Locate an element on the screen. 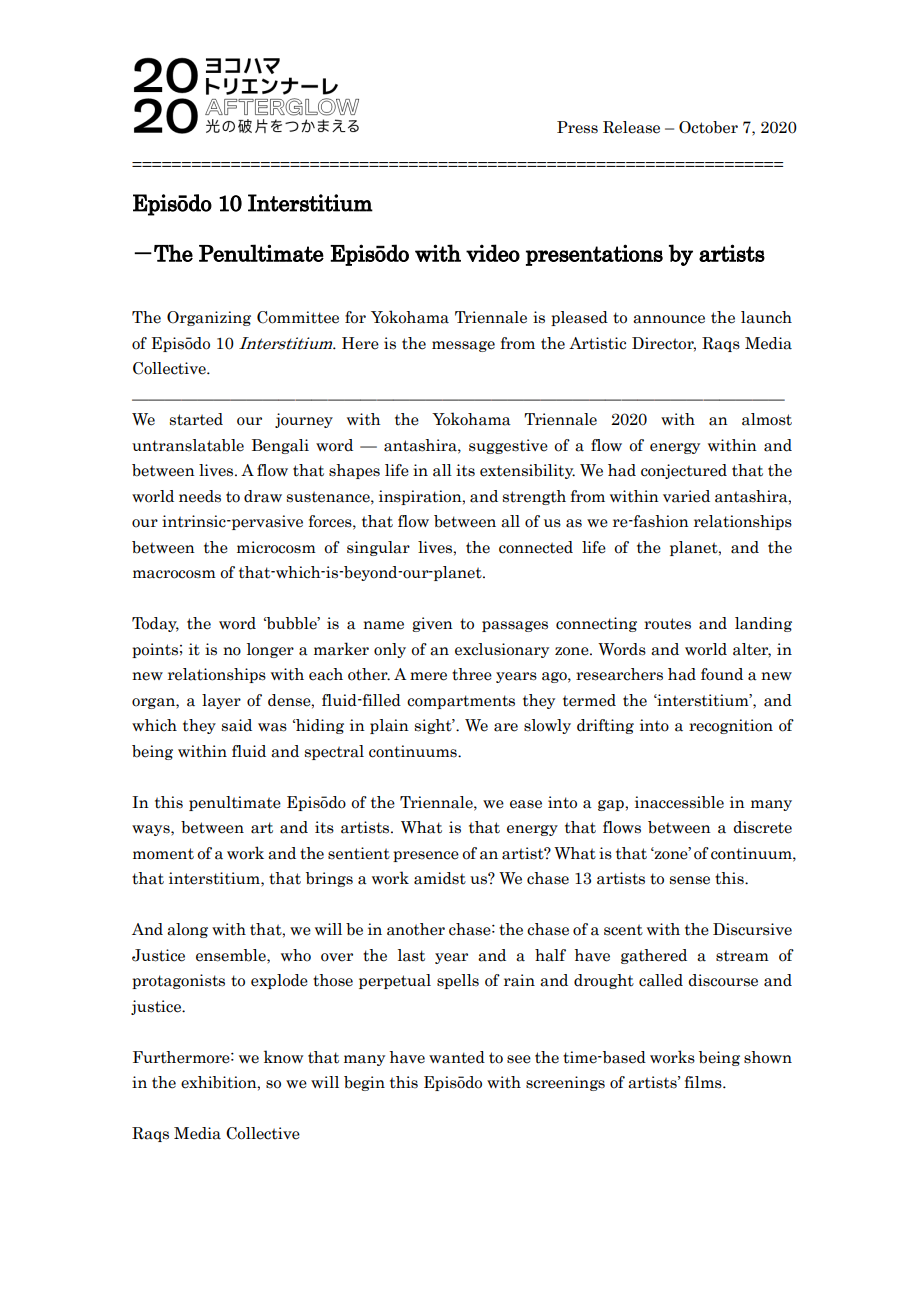 This screenshot has height=1309, width=924. presence is located at coordinates (426, 856).
